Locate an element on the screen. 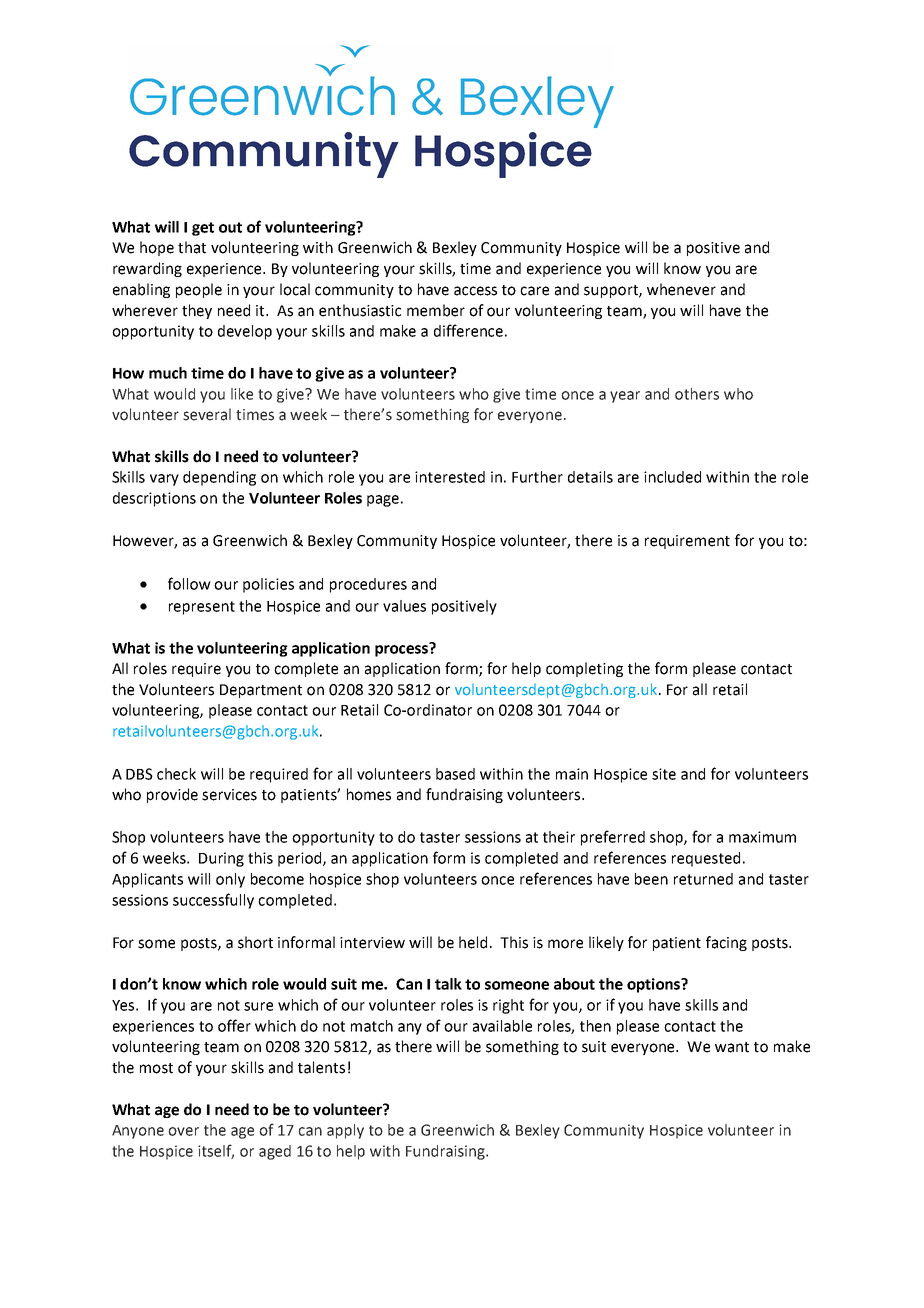 The height and width of the screenshot is (1308, 924). that is located at coordinates (192, 247).
